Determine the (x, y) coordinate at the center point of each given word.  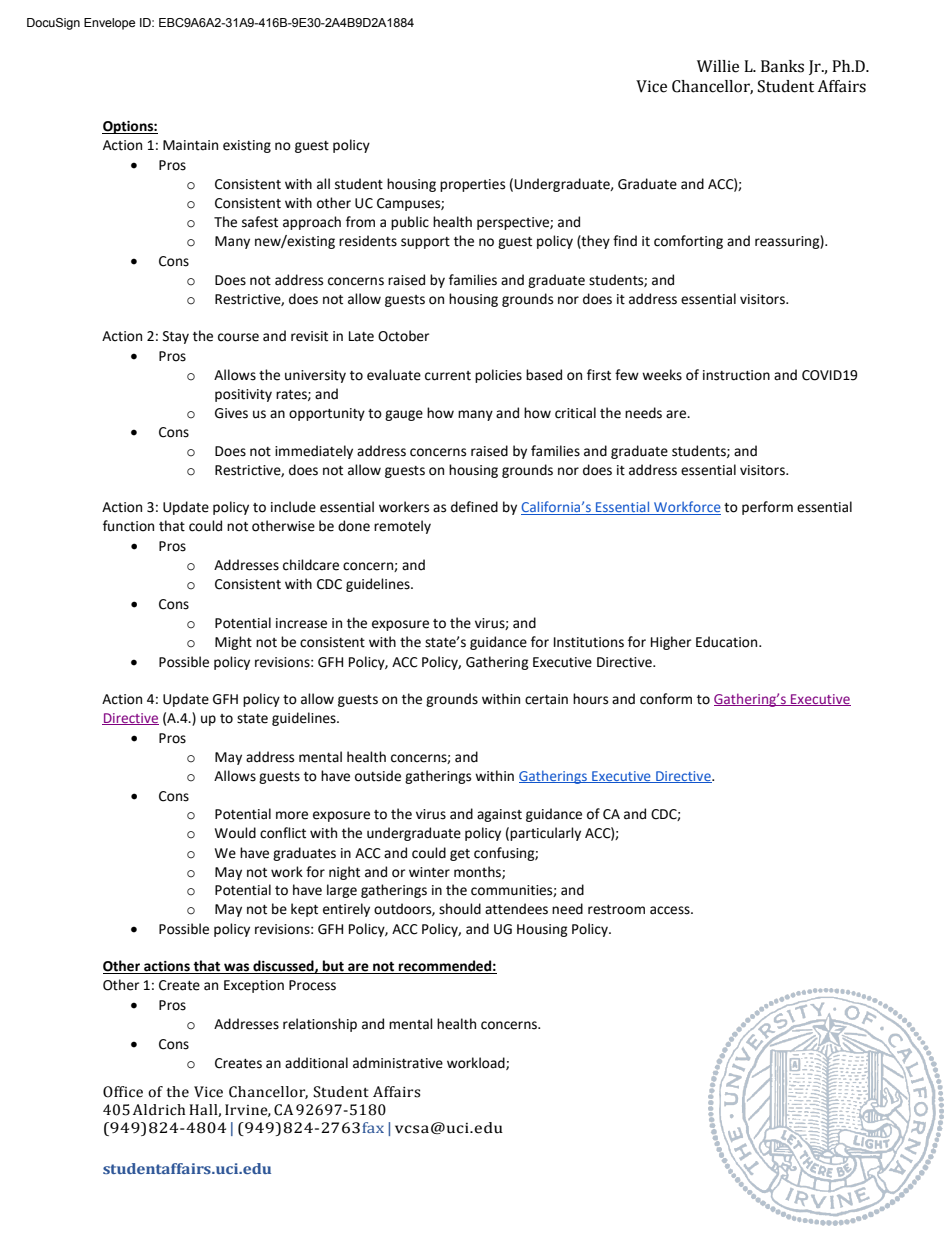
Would (235, 833)
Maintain (190, 145)
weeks (662, 375)
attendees (516, 909)
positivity (243, 395)
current (448, 376)
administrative (398, 1063)
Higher (671, 643)
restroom (616, 910)
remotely (402, 527)
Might (233, 643)
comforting (688, 242)
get (460, 855)
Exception (254, 986)
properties (472, 185)
